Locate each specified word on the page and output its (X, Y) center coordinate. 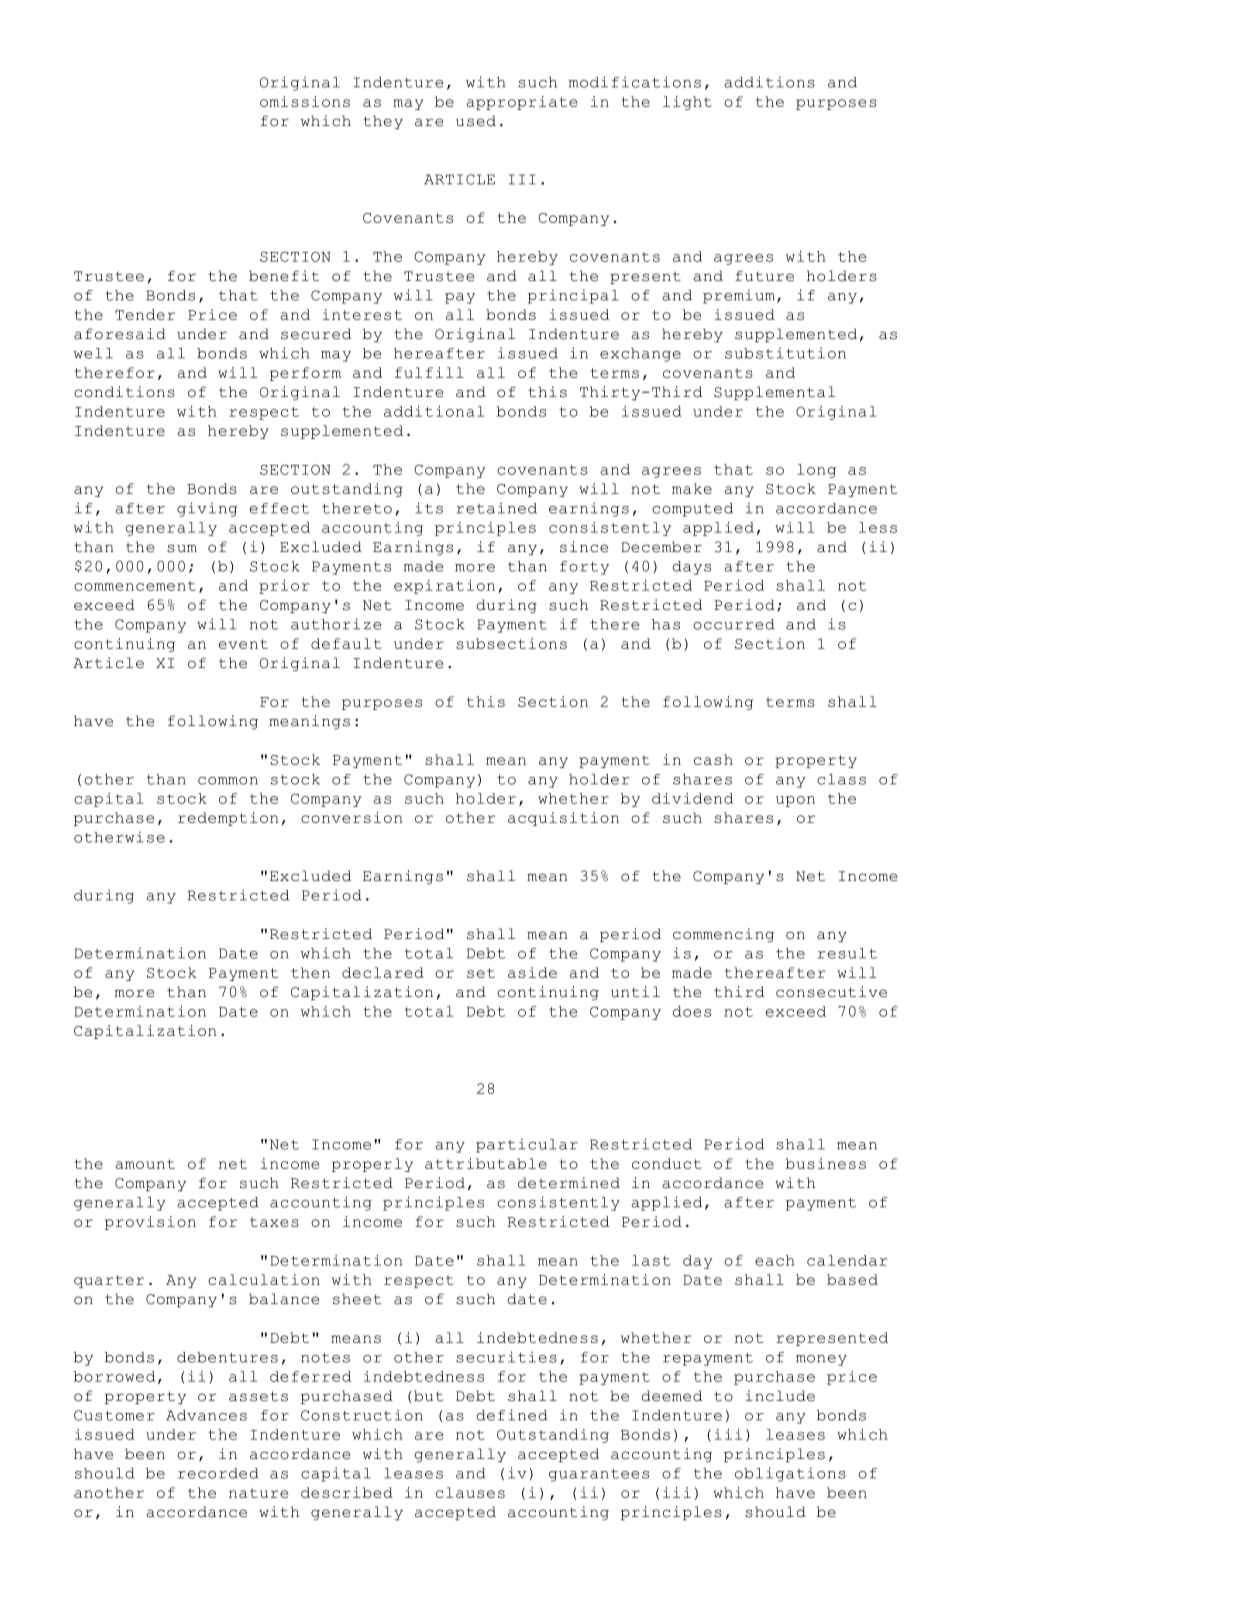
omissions (305, 101)
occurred (733, 624)
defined (512, 1415)
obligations (790, 1474)
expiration (444, 587)
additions (769, 82)
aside (532, 972)
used (476, 121)
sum (182, 548)
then (310, 972)
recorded (218, 1473)
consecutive (831, 992)
